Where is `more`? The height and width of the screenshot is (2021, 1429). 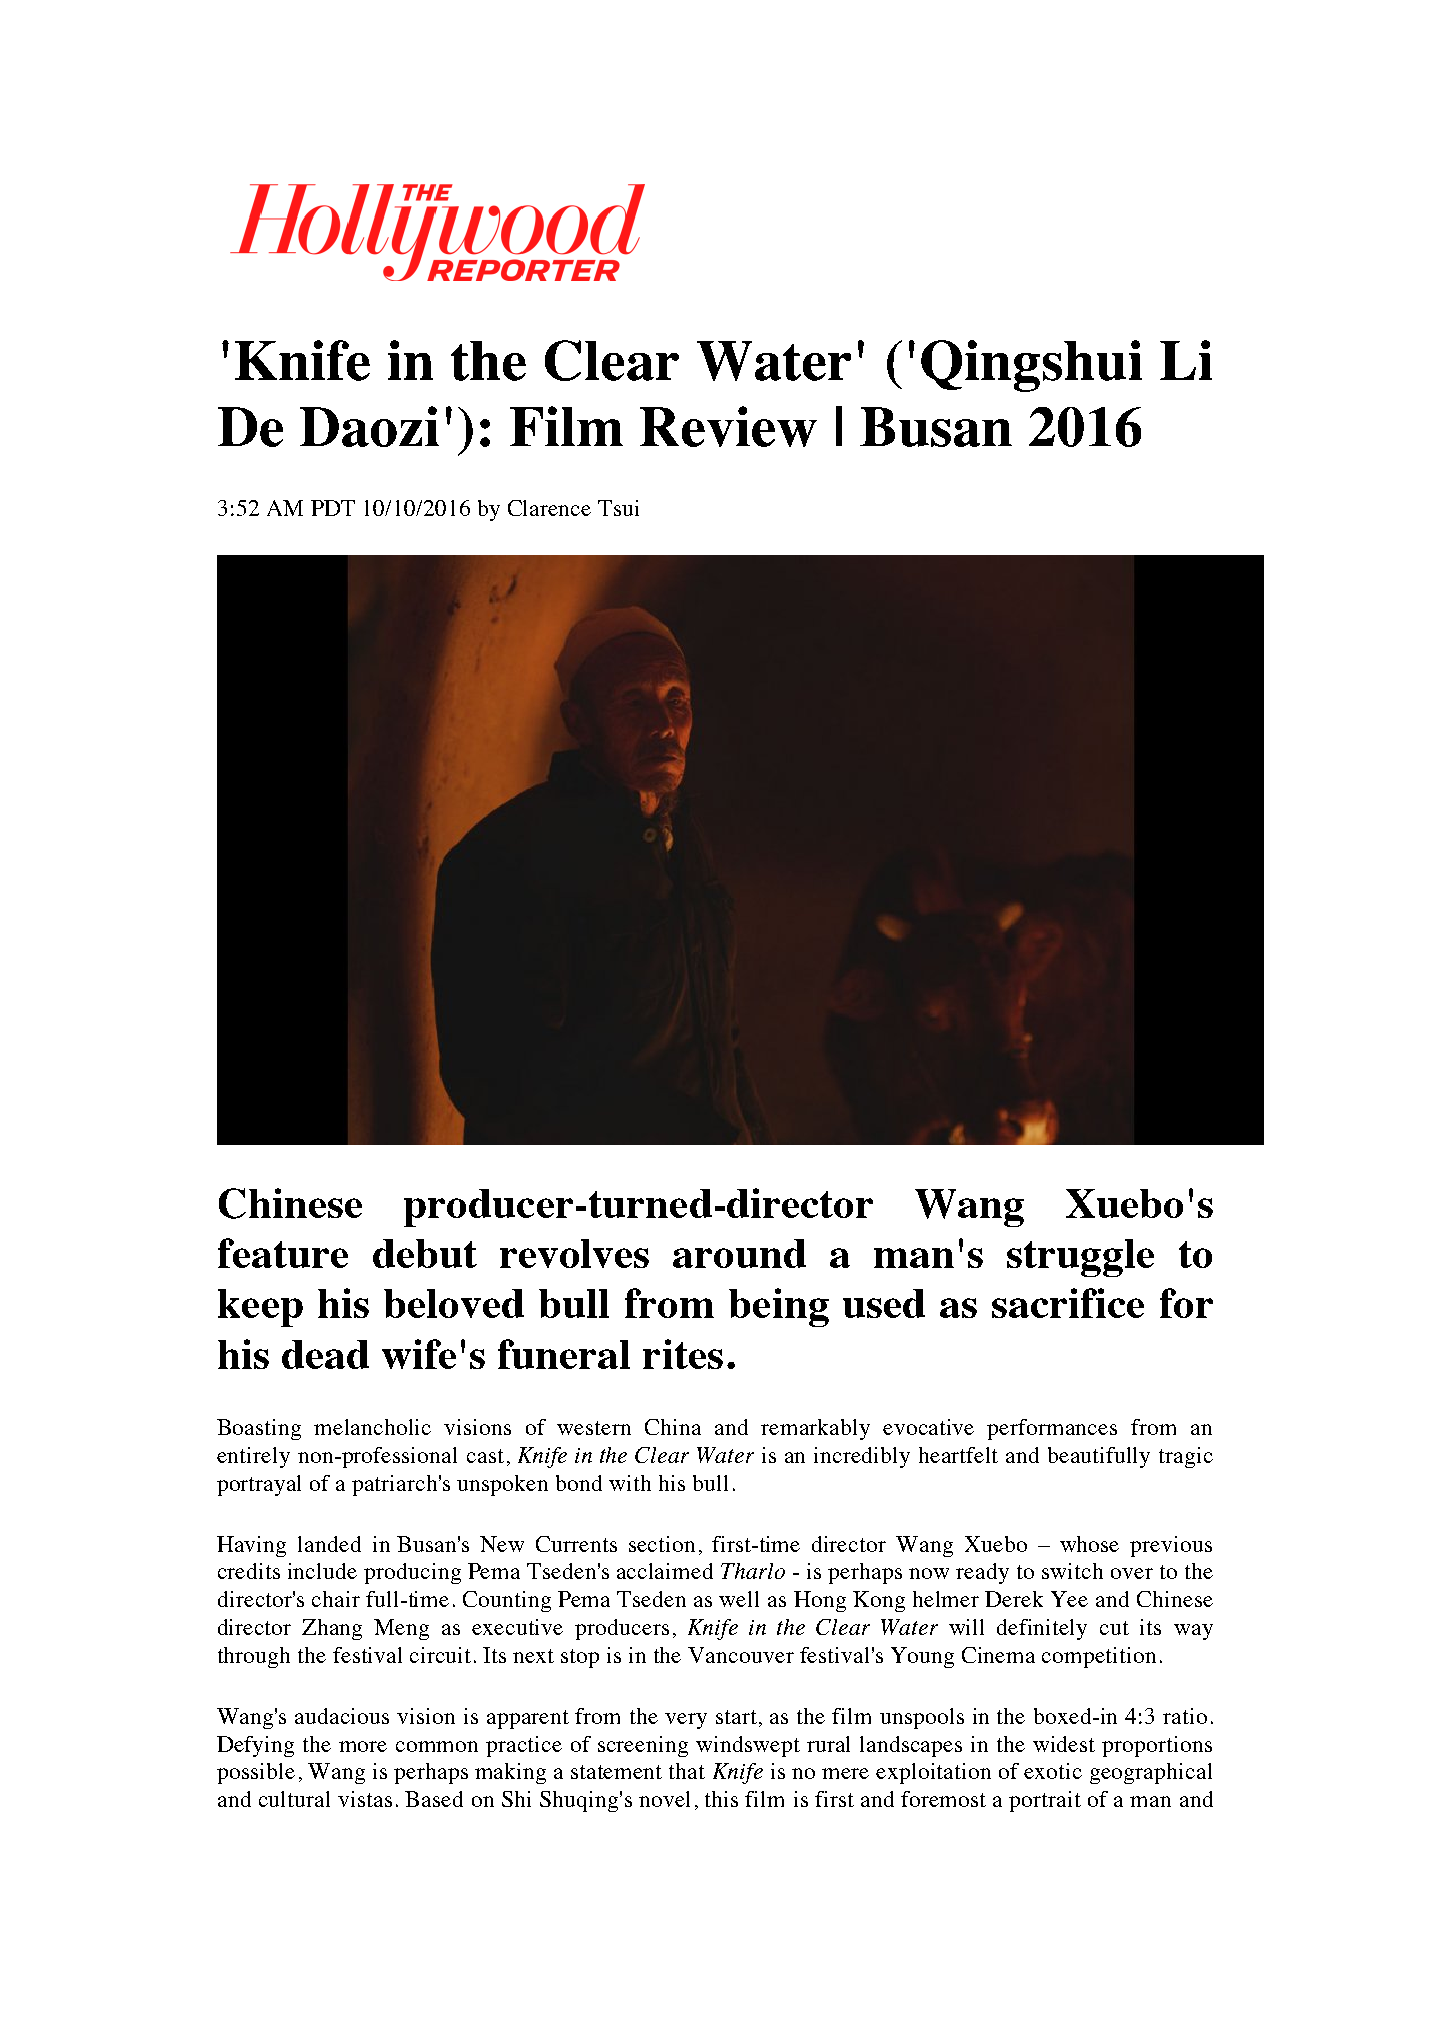 more is located at coordinates (363, 1746).
